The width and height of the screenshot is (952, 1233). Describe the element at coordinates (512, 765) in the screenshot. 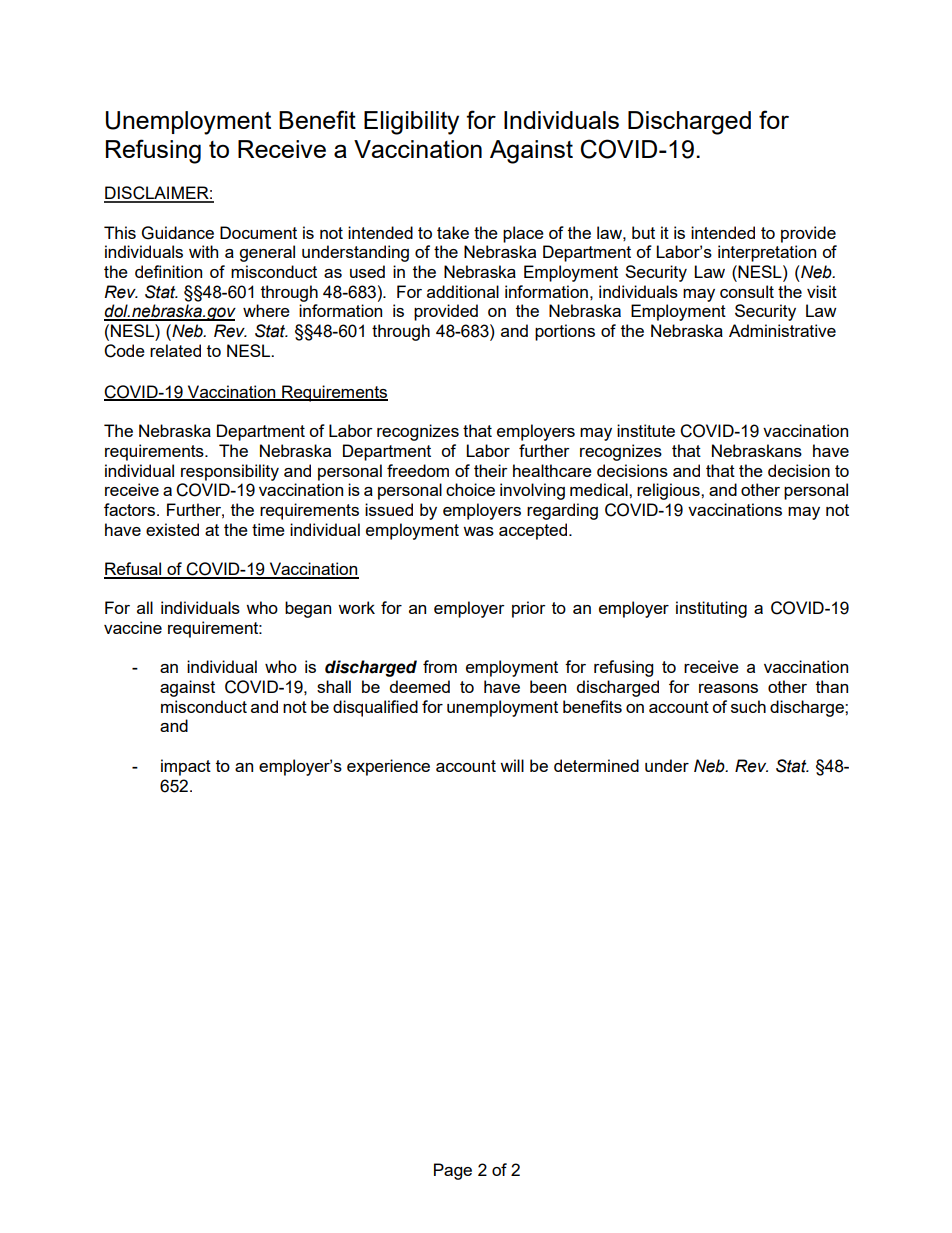

I see `will` at that location.
